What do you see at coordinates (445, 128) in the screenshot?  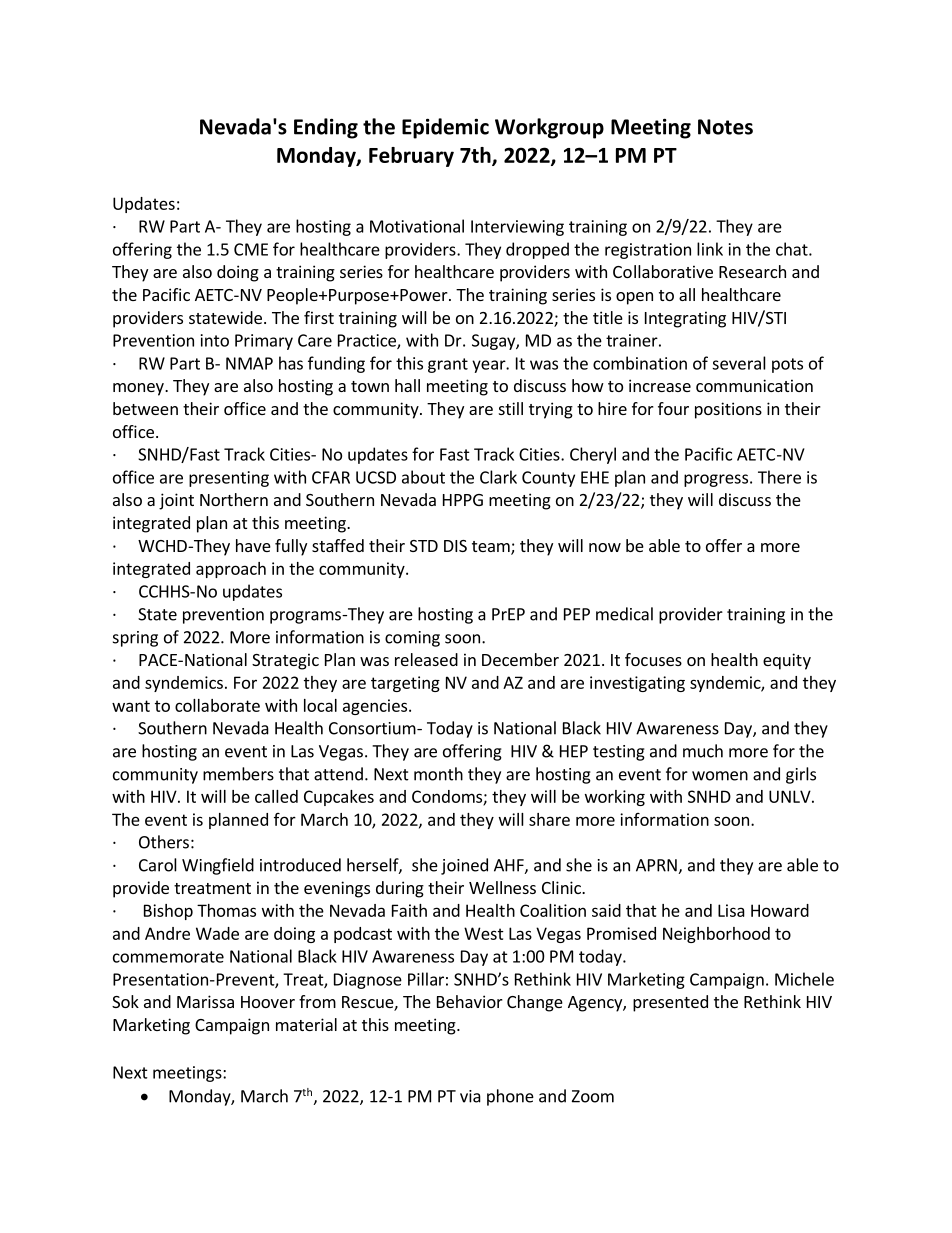 I see `Epidemic` at bounding box center [445, 128].
